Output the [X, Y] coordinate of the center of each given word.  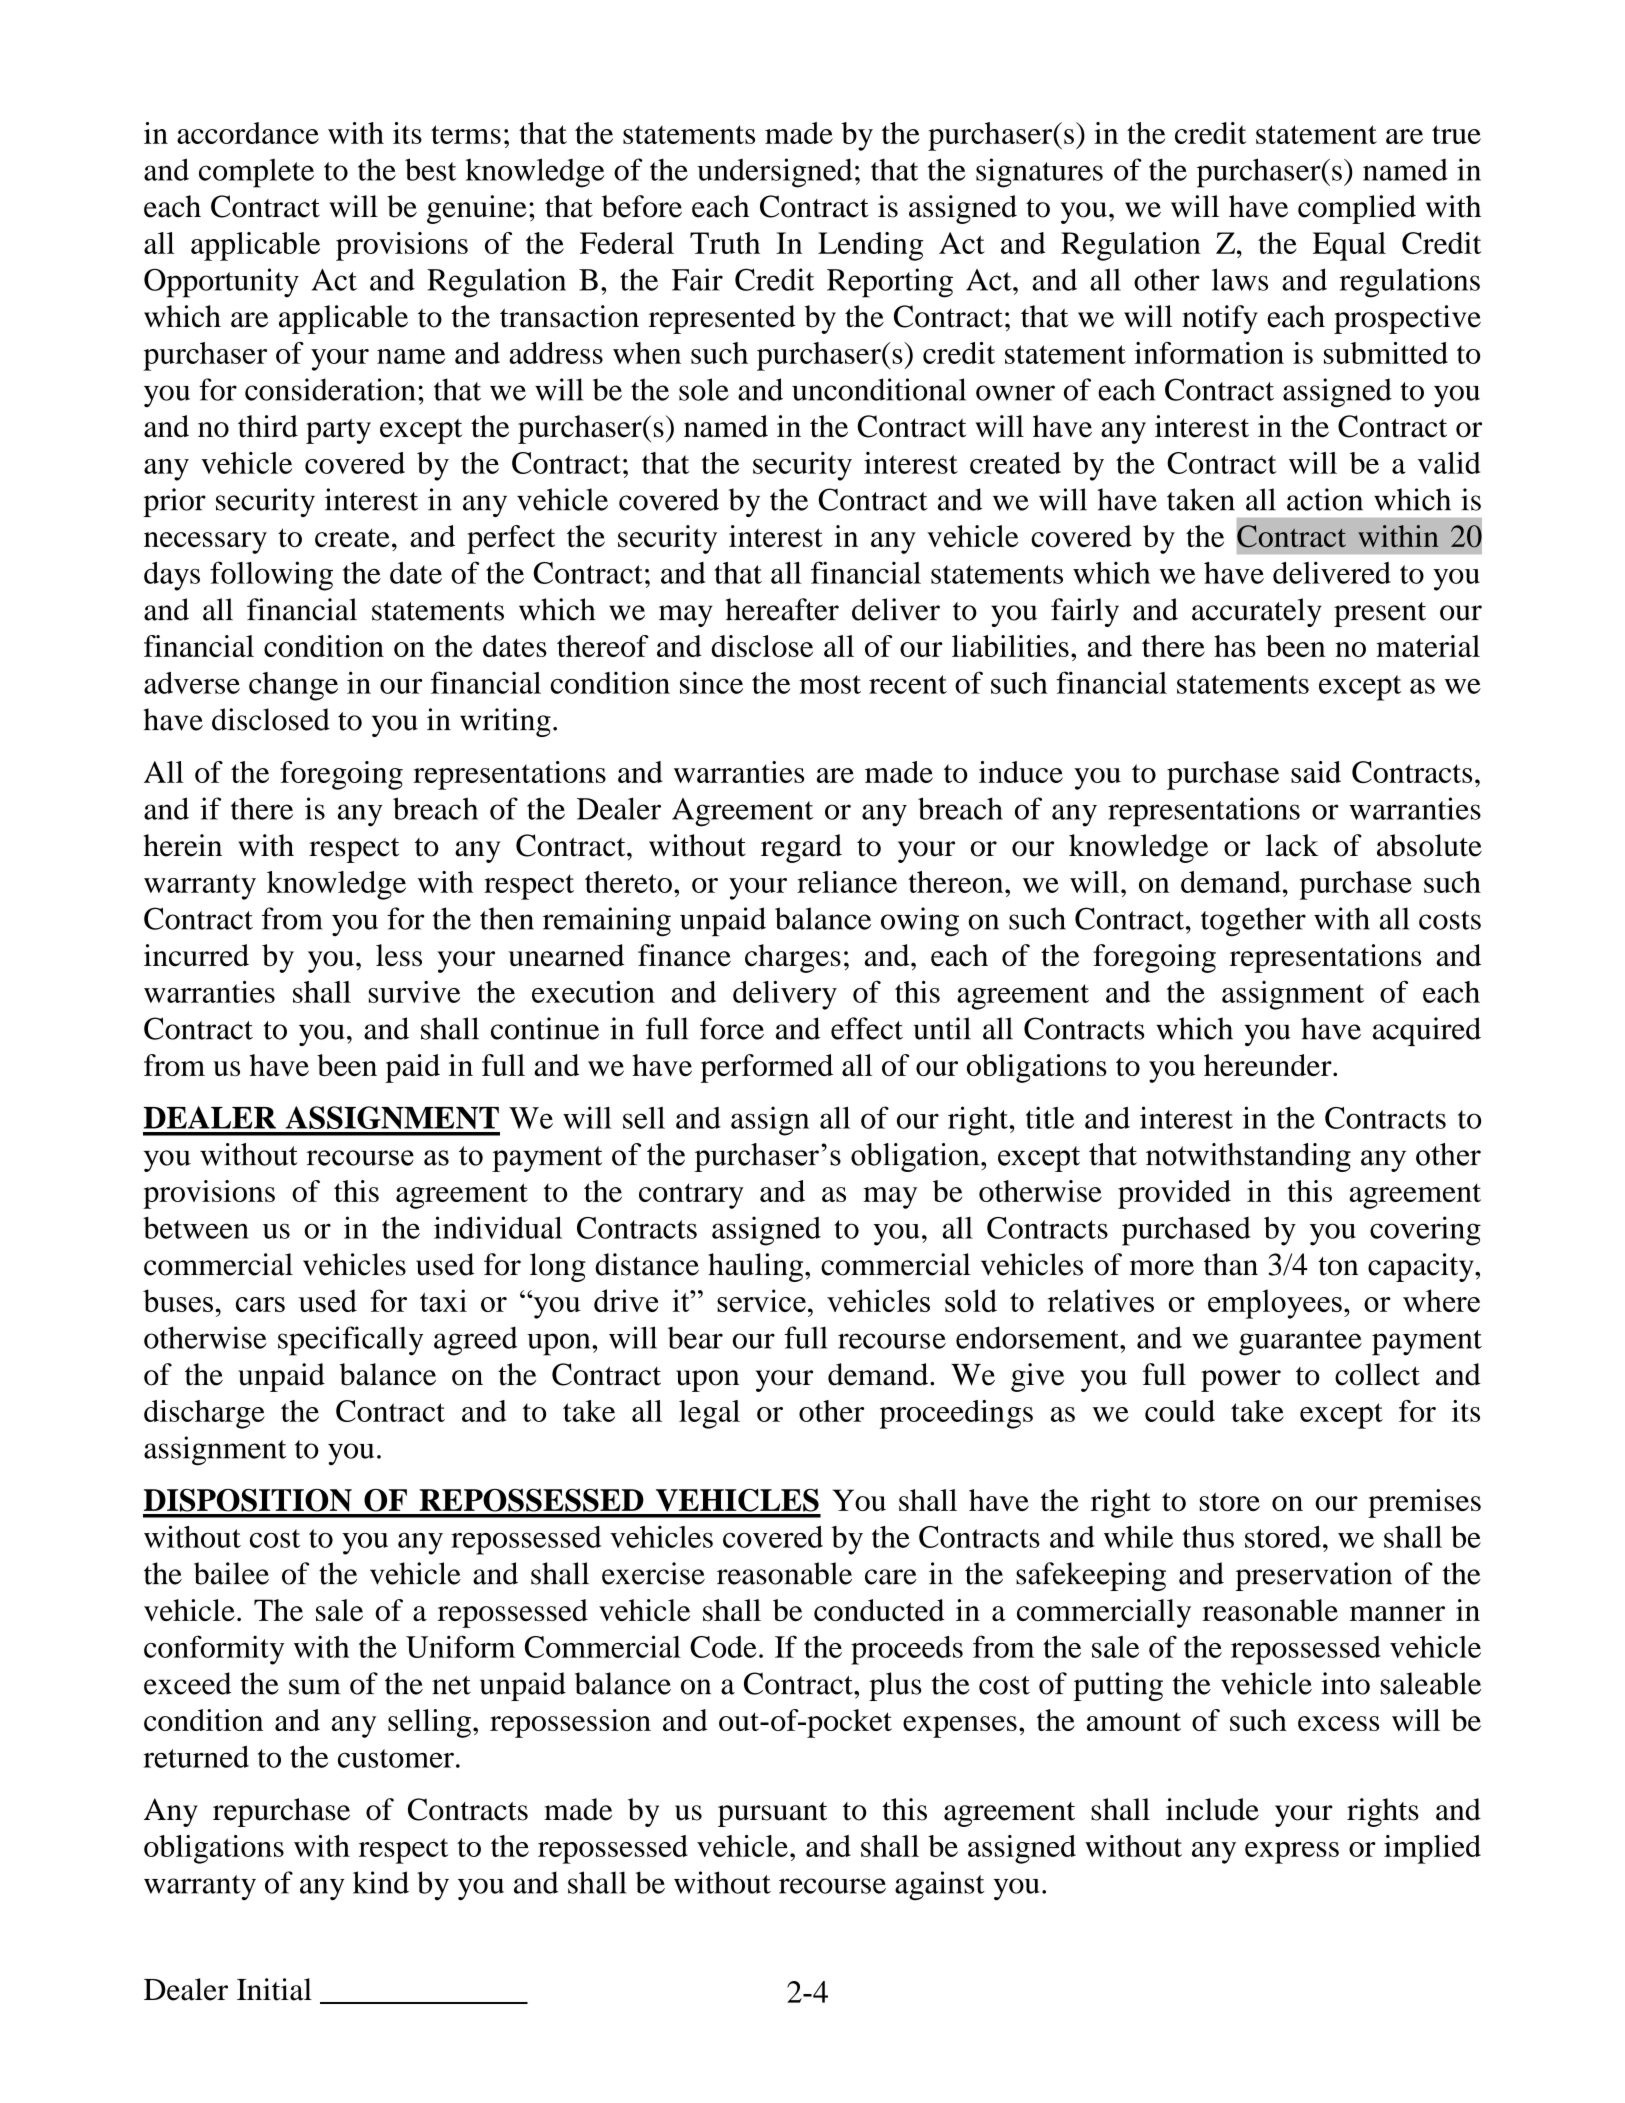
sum [315, 1687]
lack [1292, 845]
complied [1357, 209]
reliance [847, 882]
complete [256, 173]
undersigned [775, 173]
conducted [879, 1610]
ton [1338, 1266]
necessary [205, 543]
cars [260, 1304]
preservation [1313, 1576]
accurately [1257, 612]
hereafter [782, 609]
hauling [757, 1267]
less [399, 955]
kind [381, 1882]
